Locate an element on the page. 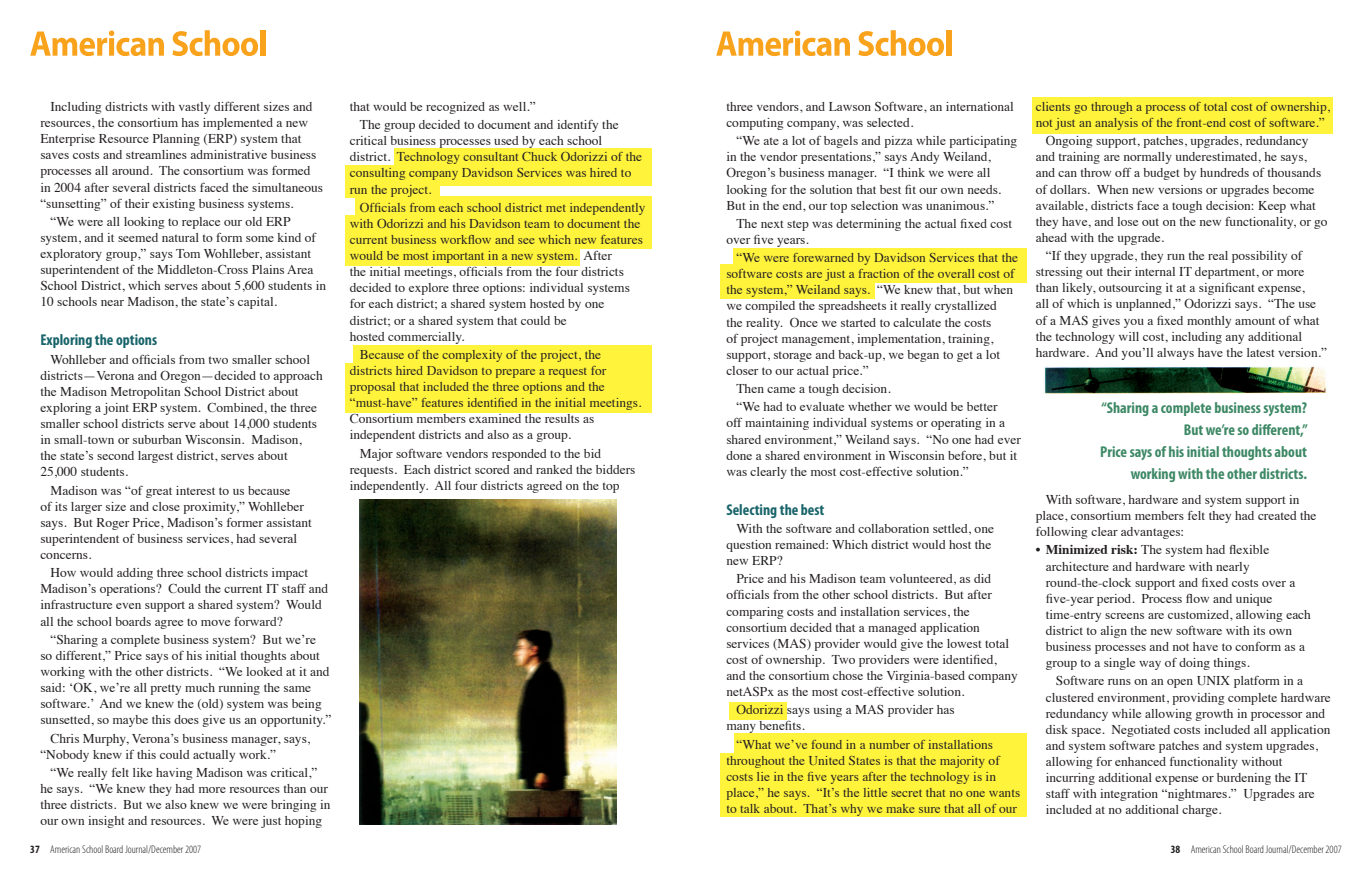 The image size is (1372, 887). talk is located at coordinates (750, 808).
